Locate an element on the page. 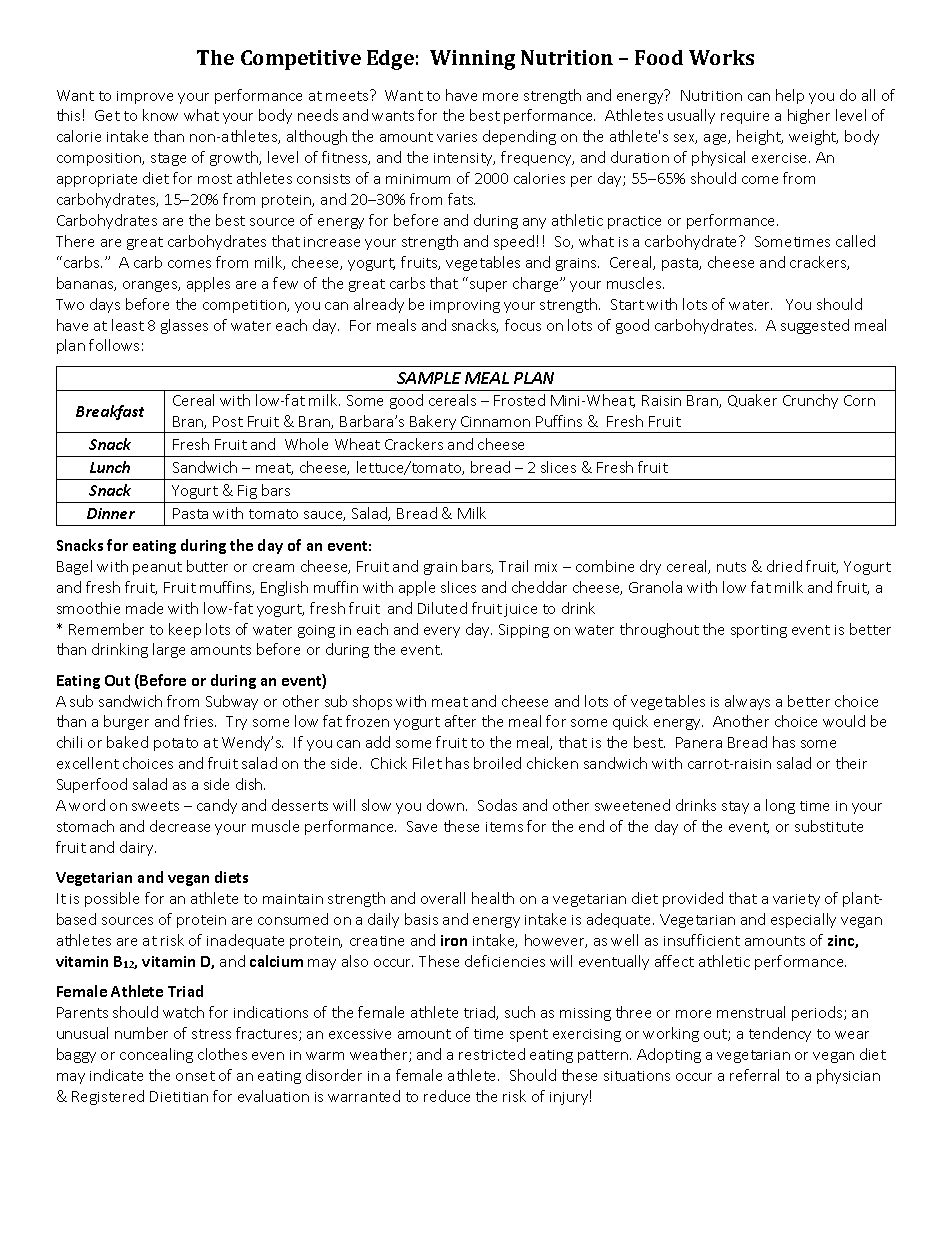 This image has height=1233, width=952. long is located at coordinates (780, 806).
